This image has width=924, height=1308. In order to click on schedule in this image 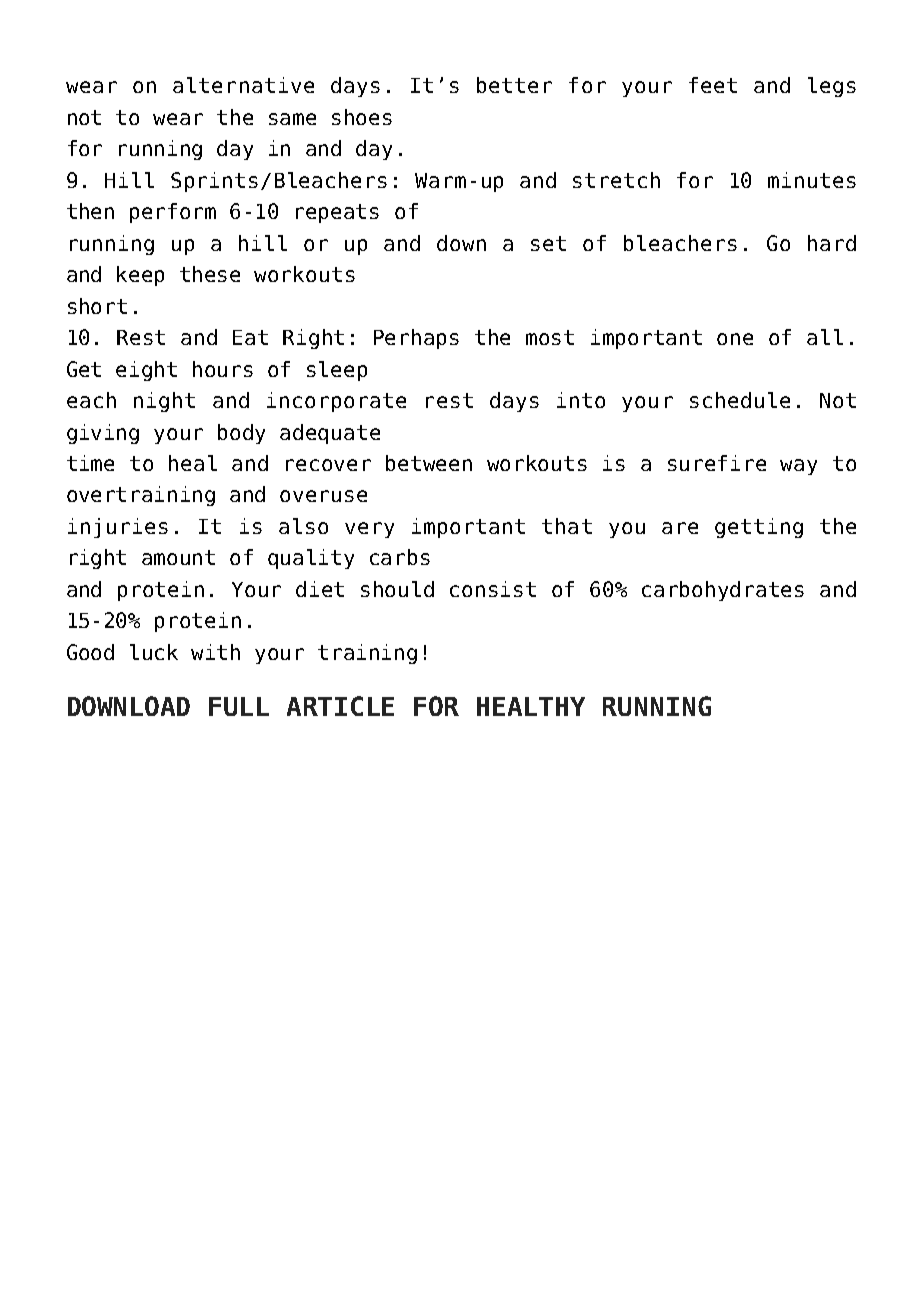, I will do `click(740, 400)`.
